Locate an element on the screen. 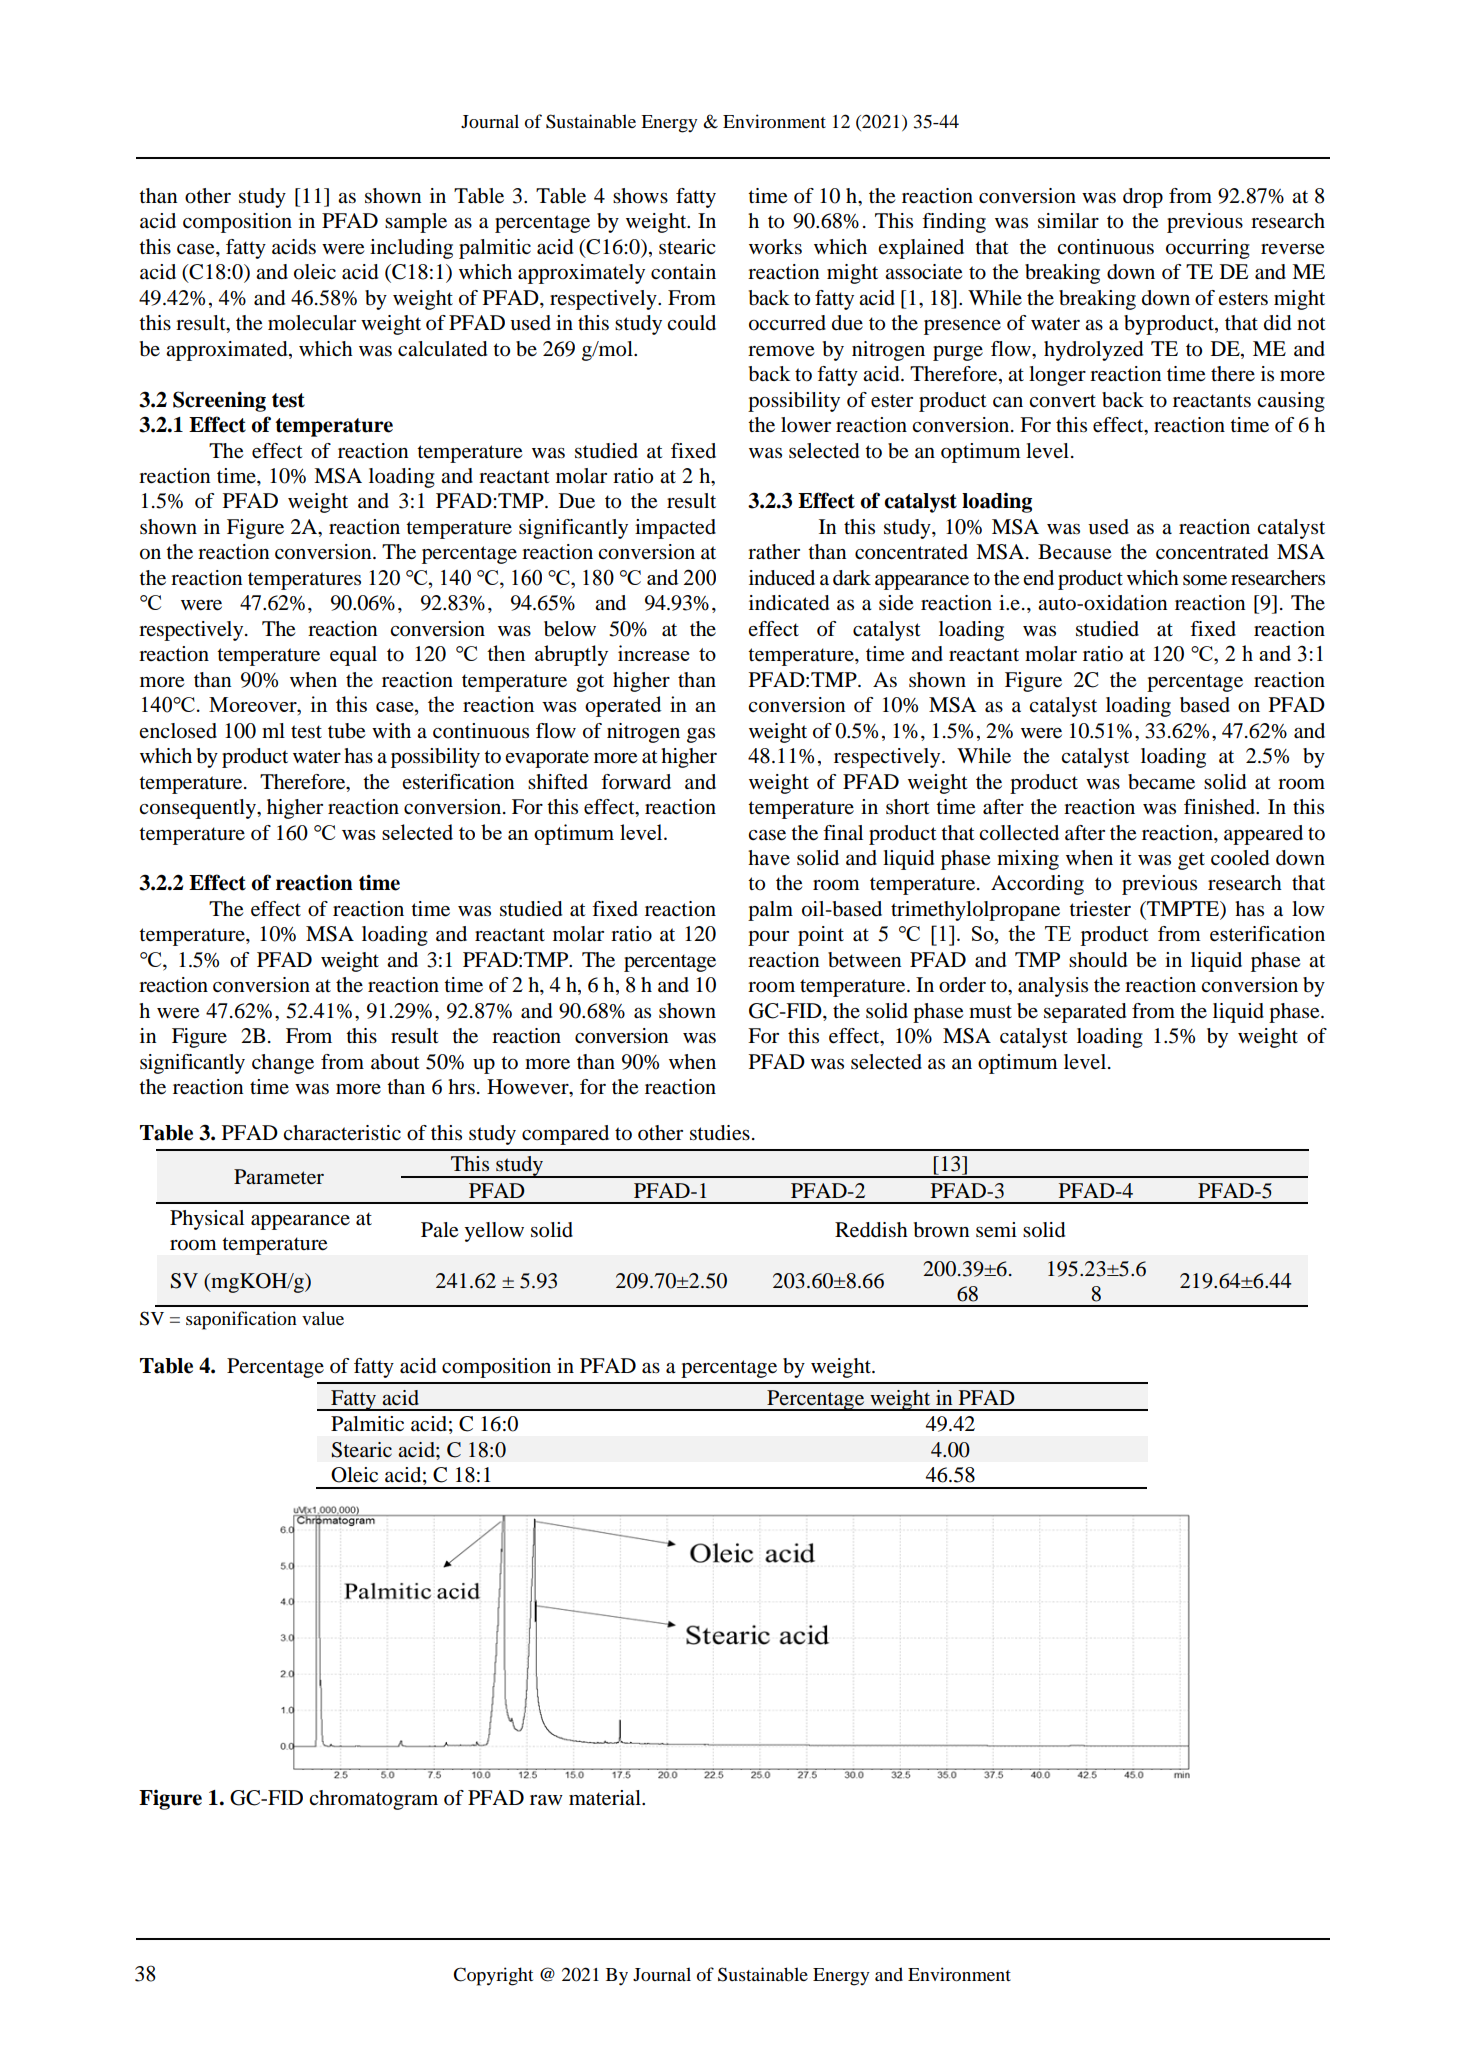  works is located at coordinates (775, 247).
